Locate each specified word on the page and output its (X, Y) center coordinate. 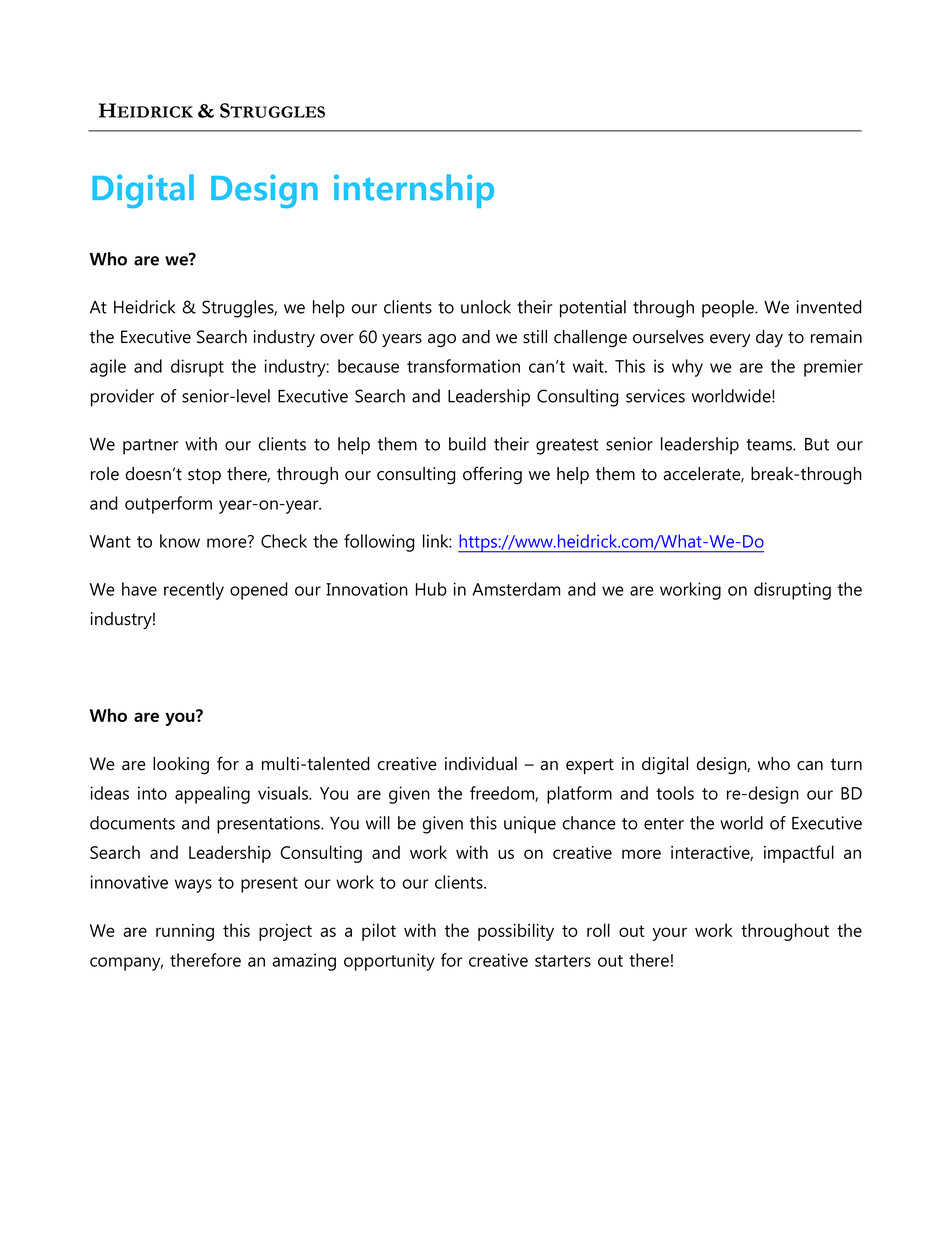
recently (194, 591)
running (185, 932)
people (729, 309)
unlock (486, 307)
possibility (516, 932)
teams (770, 445)
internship (414, 191)
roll (598, 930)
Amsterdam (516, 589)
